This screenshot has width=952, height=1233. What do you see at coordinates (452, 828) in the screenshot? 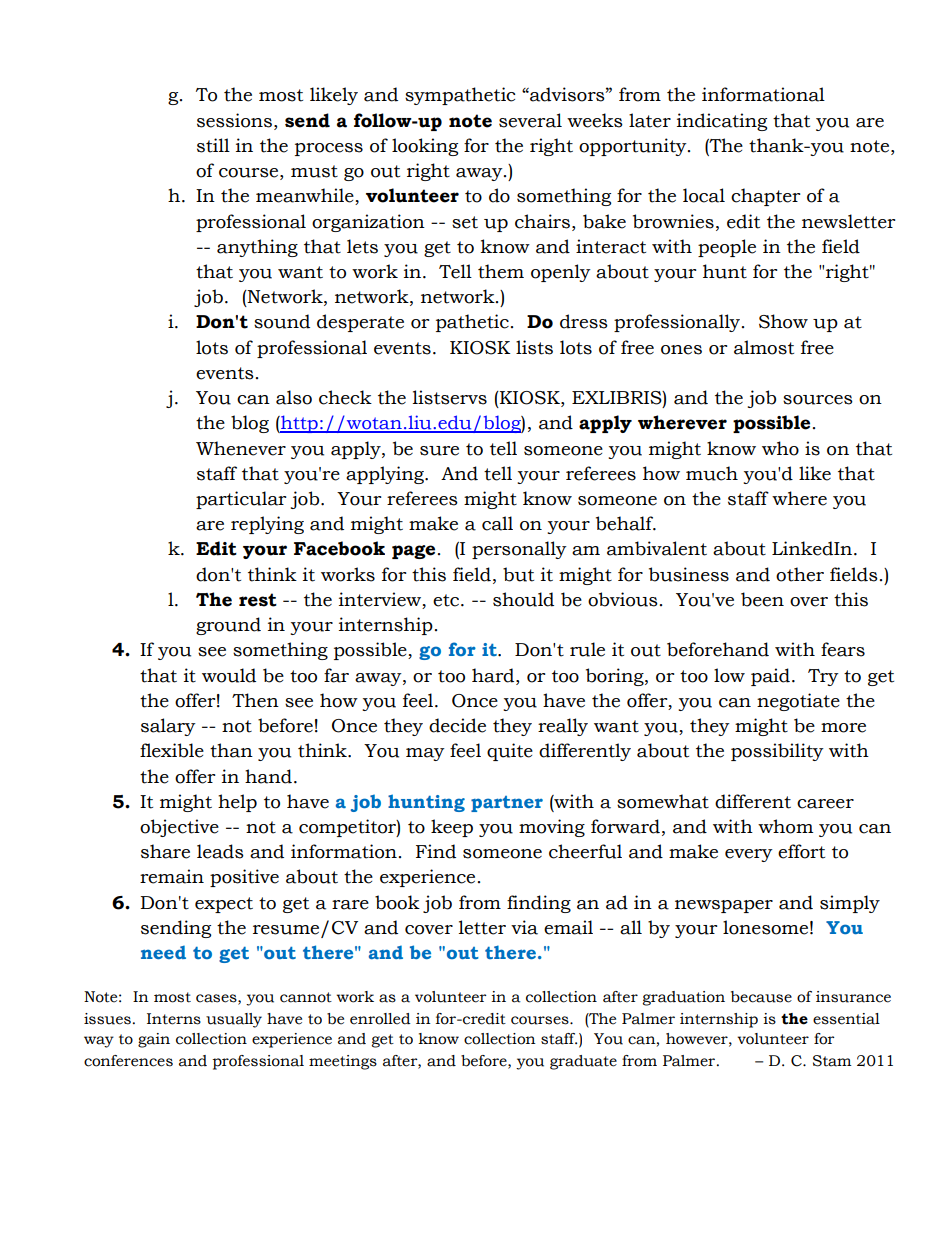
I see `keep` at bounding box center [452, 828].
